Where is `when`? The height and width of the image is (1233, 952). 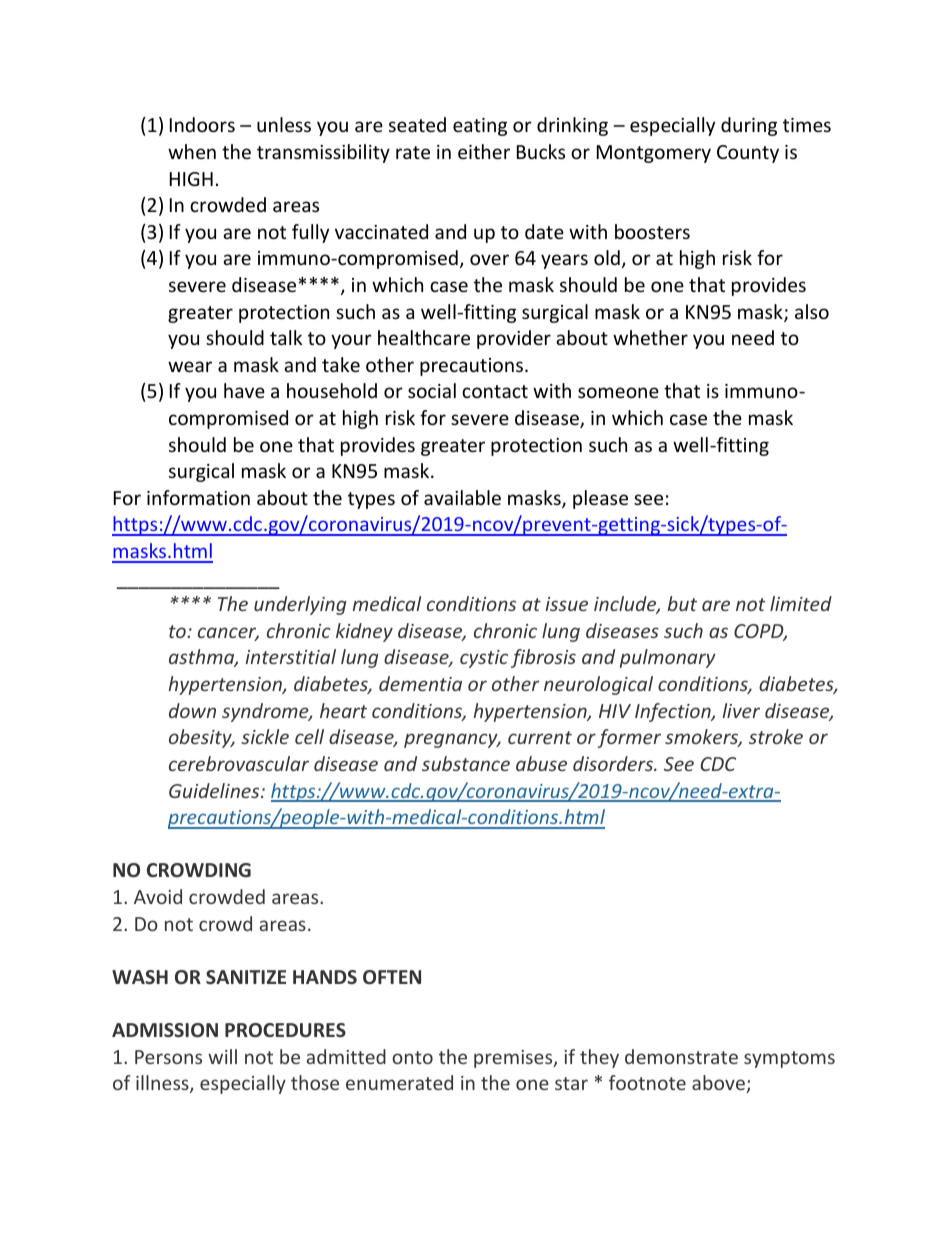
when is located at coordinates (192, 151).
